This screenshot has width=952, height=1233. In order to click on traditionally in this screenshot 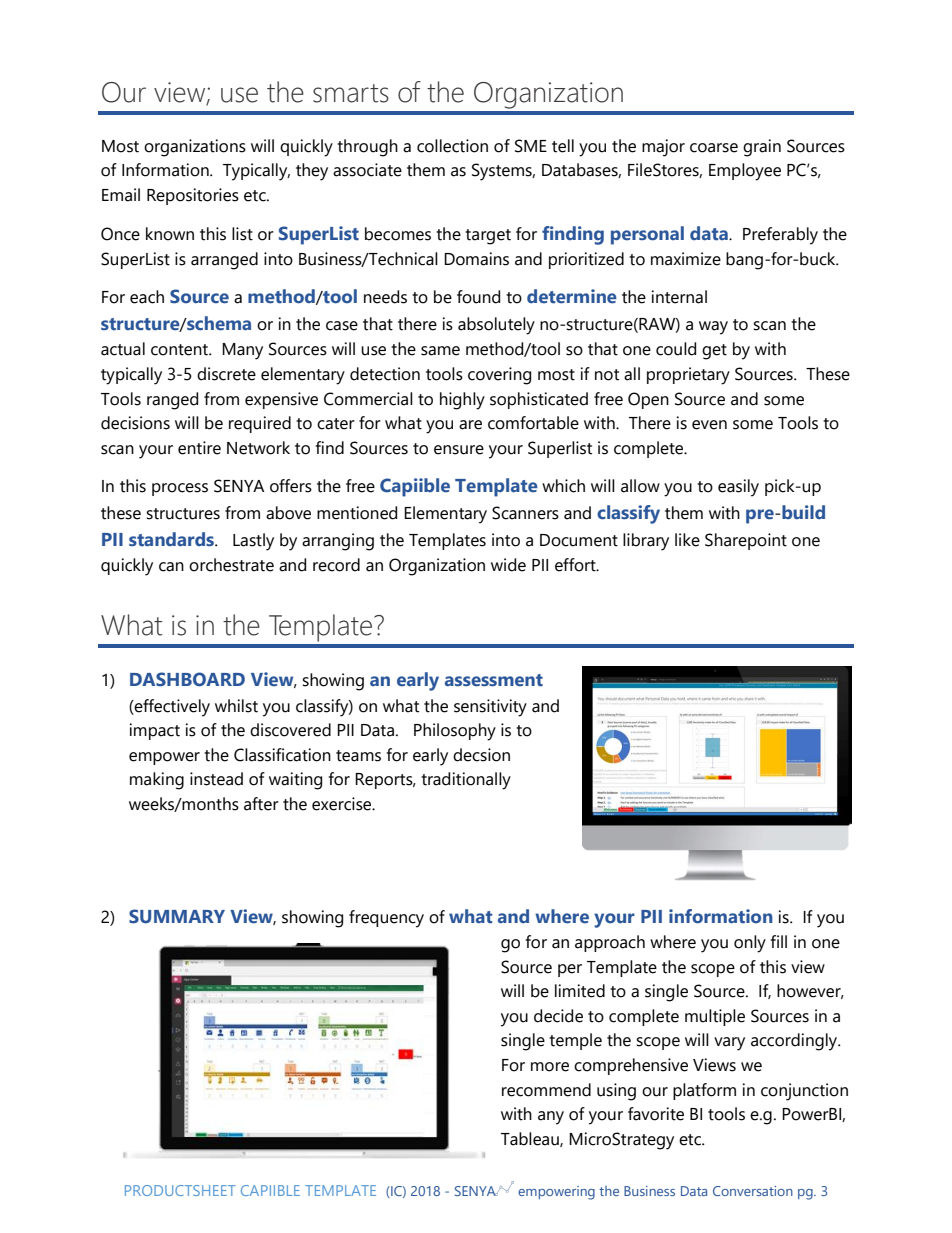, I will do `click(466, 781)`.
